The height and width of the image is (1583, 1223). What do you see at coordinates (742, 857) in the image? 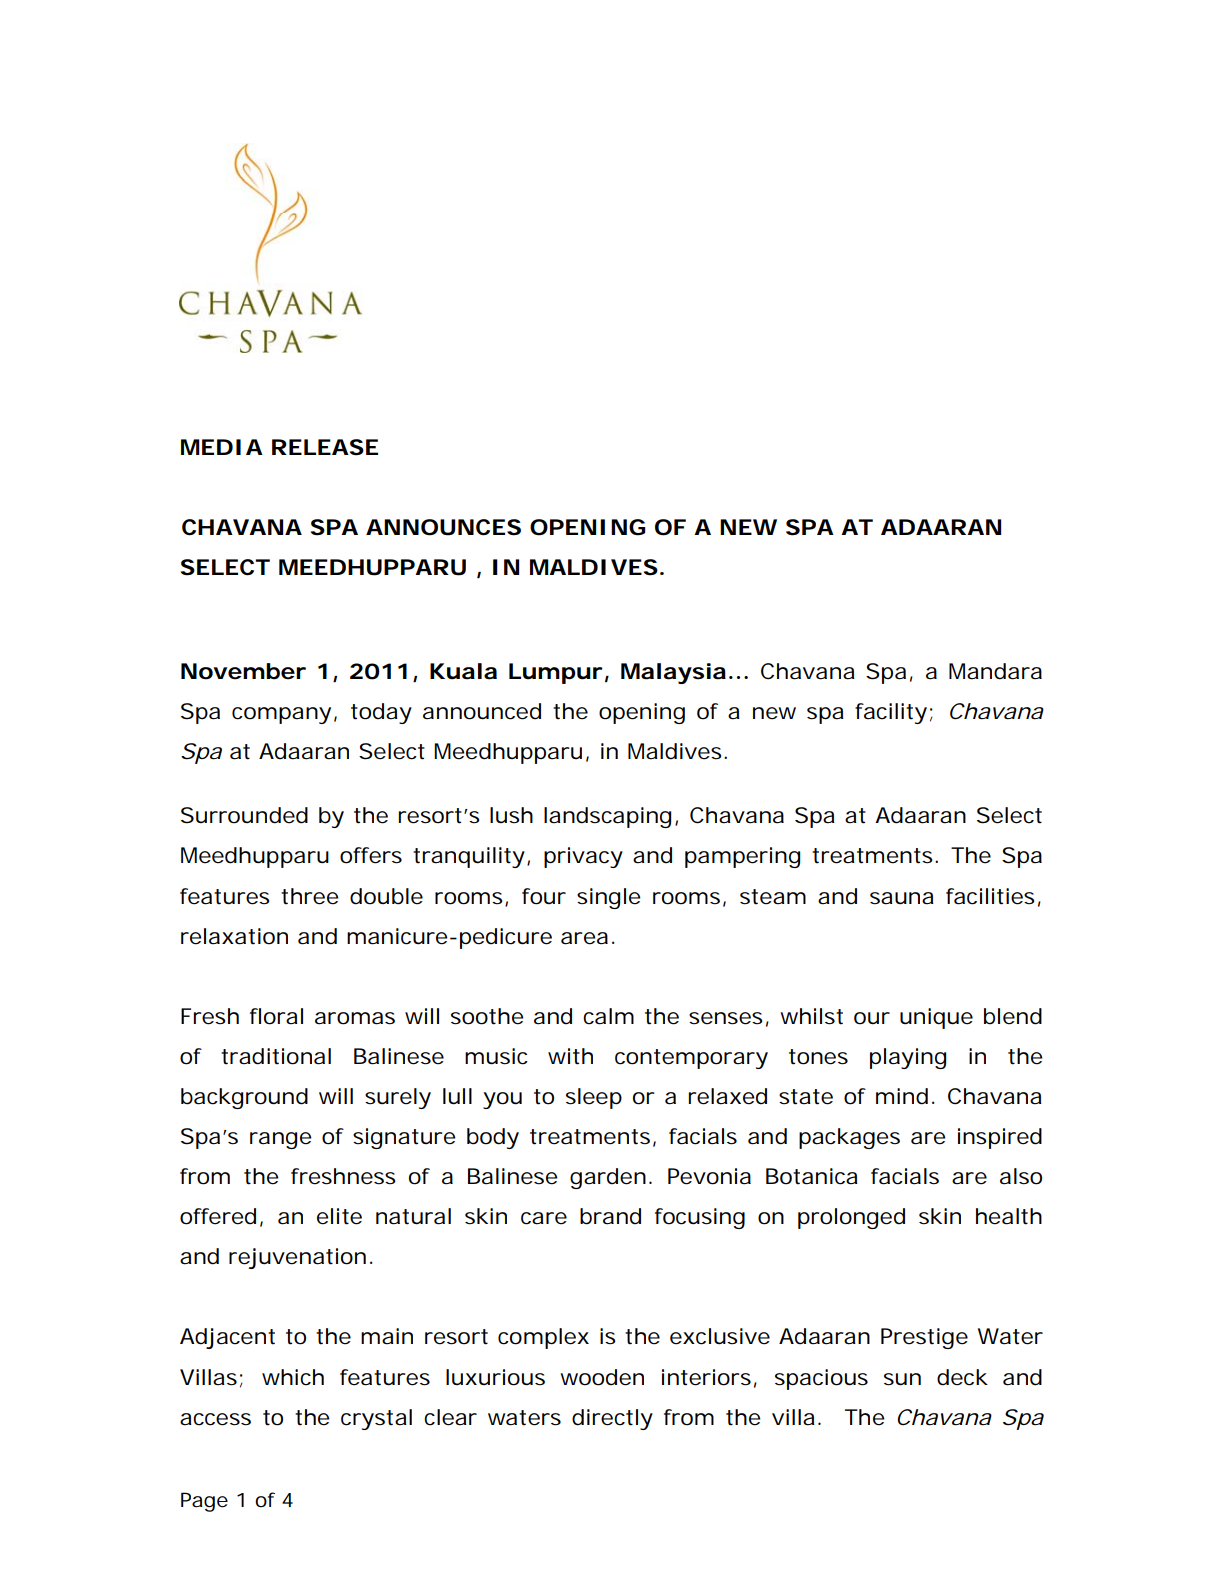
I see `pampering` at bounding box center [742, 857].
